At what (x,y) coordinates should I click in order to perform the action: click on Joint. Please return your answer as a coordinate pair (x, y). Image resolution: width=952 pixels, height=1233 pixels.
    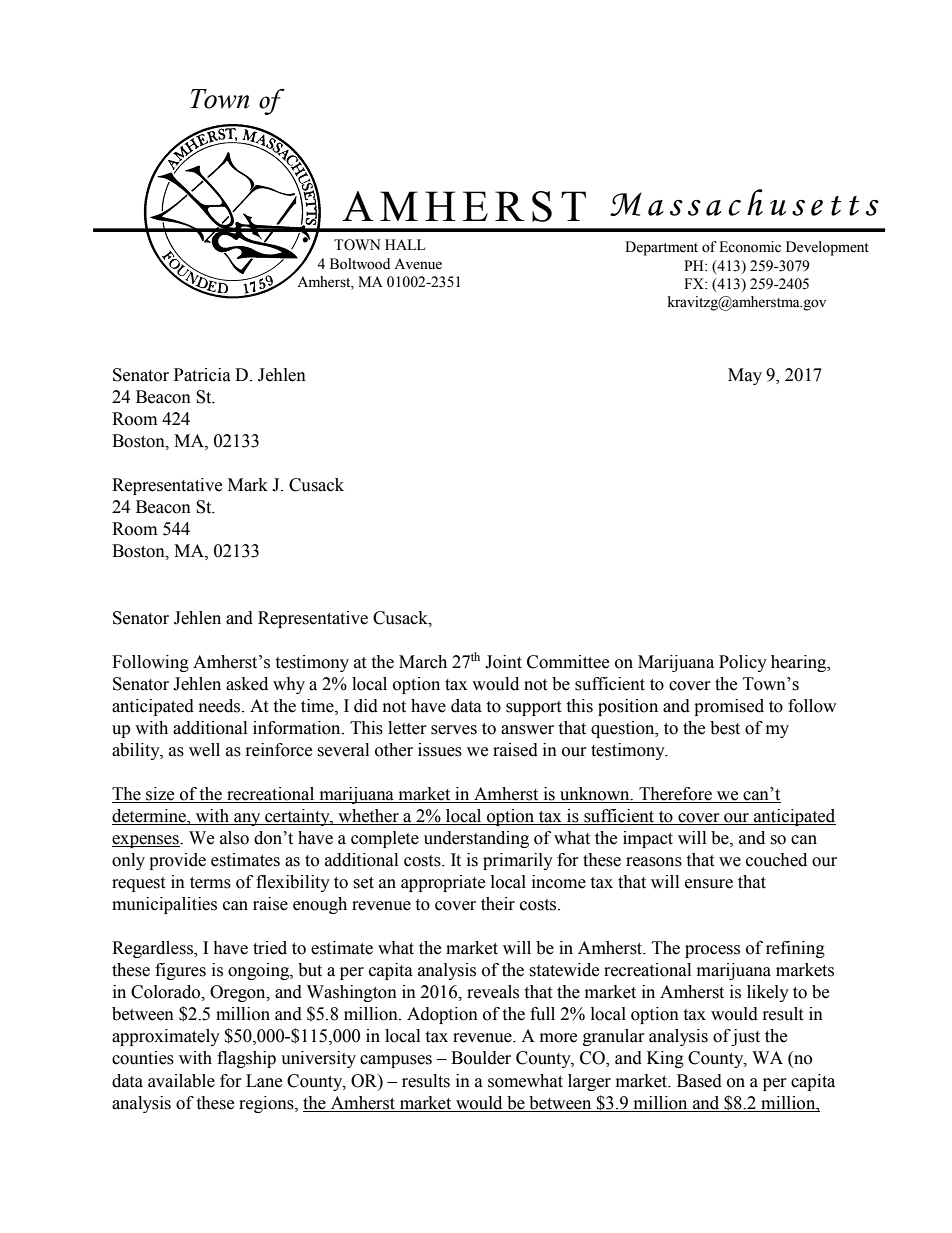
    Looking at the image, I should click on (503, 662).
